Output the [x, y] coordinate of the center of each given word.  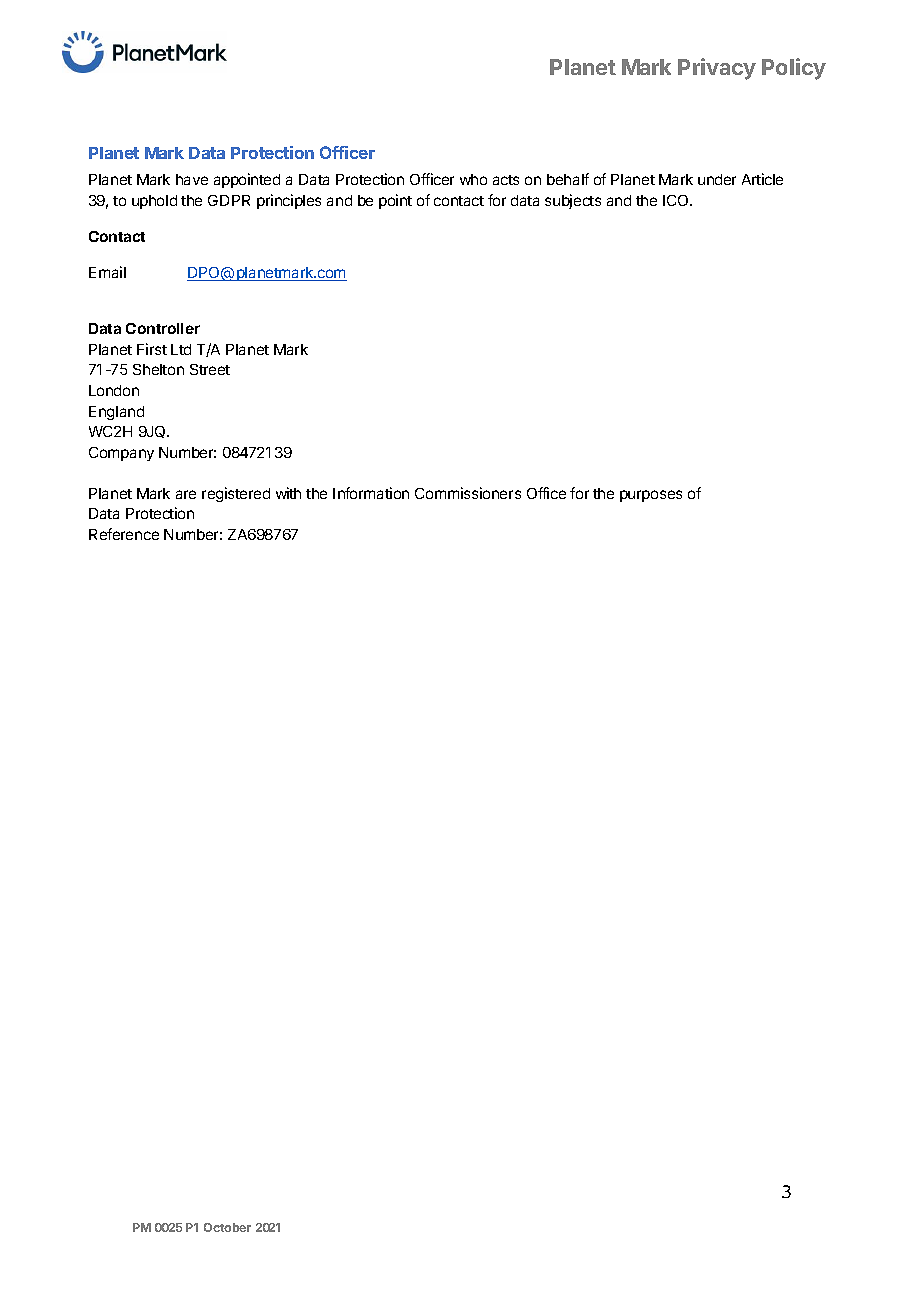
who [473, 179]
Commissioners [468, 493]
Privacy [717, 69]
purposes [651, 496]
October [227, 1227]
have [192, 179]
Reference [124, 534]
